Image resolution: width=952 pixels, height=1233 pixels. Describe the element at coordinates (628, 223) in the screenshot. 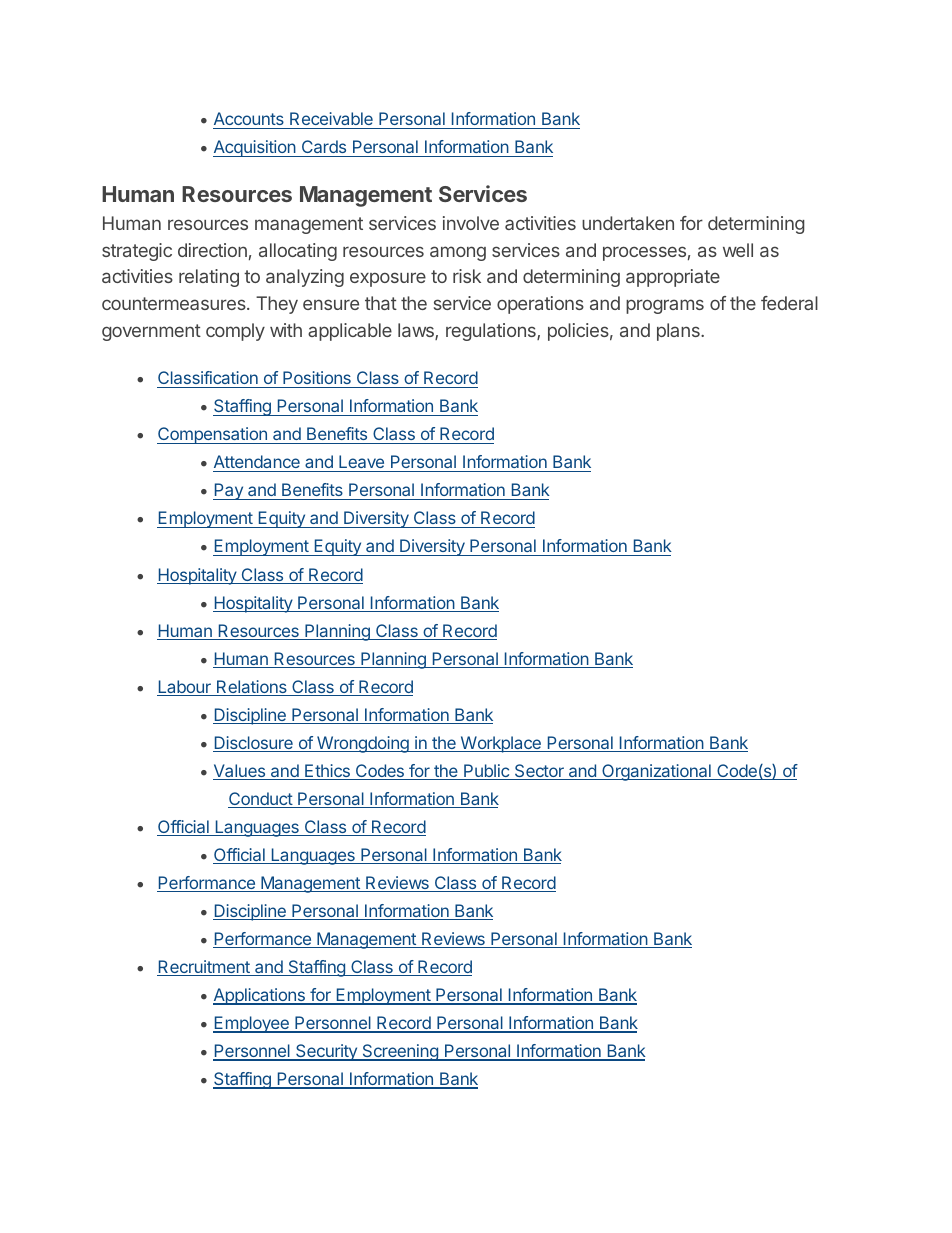

I see `undertaken` at that location.
